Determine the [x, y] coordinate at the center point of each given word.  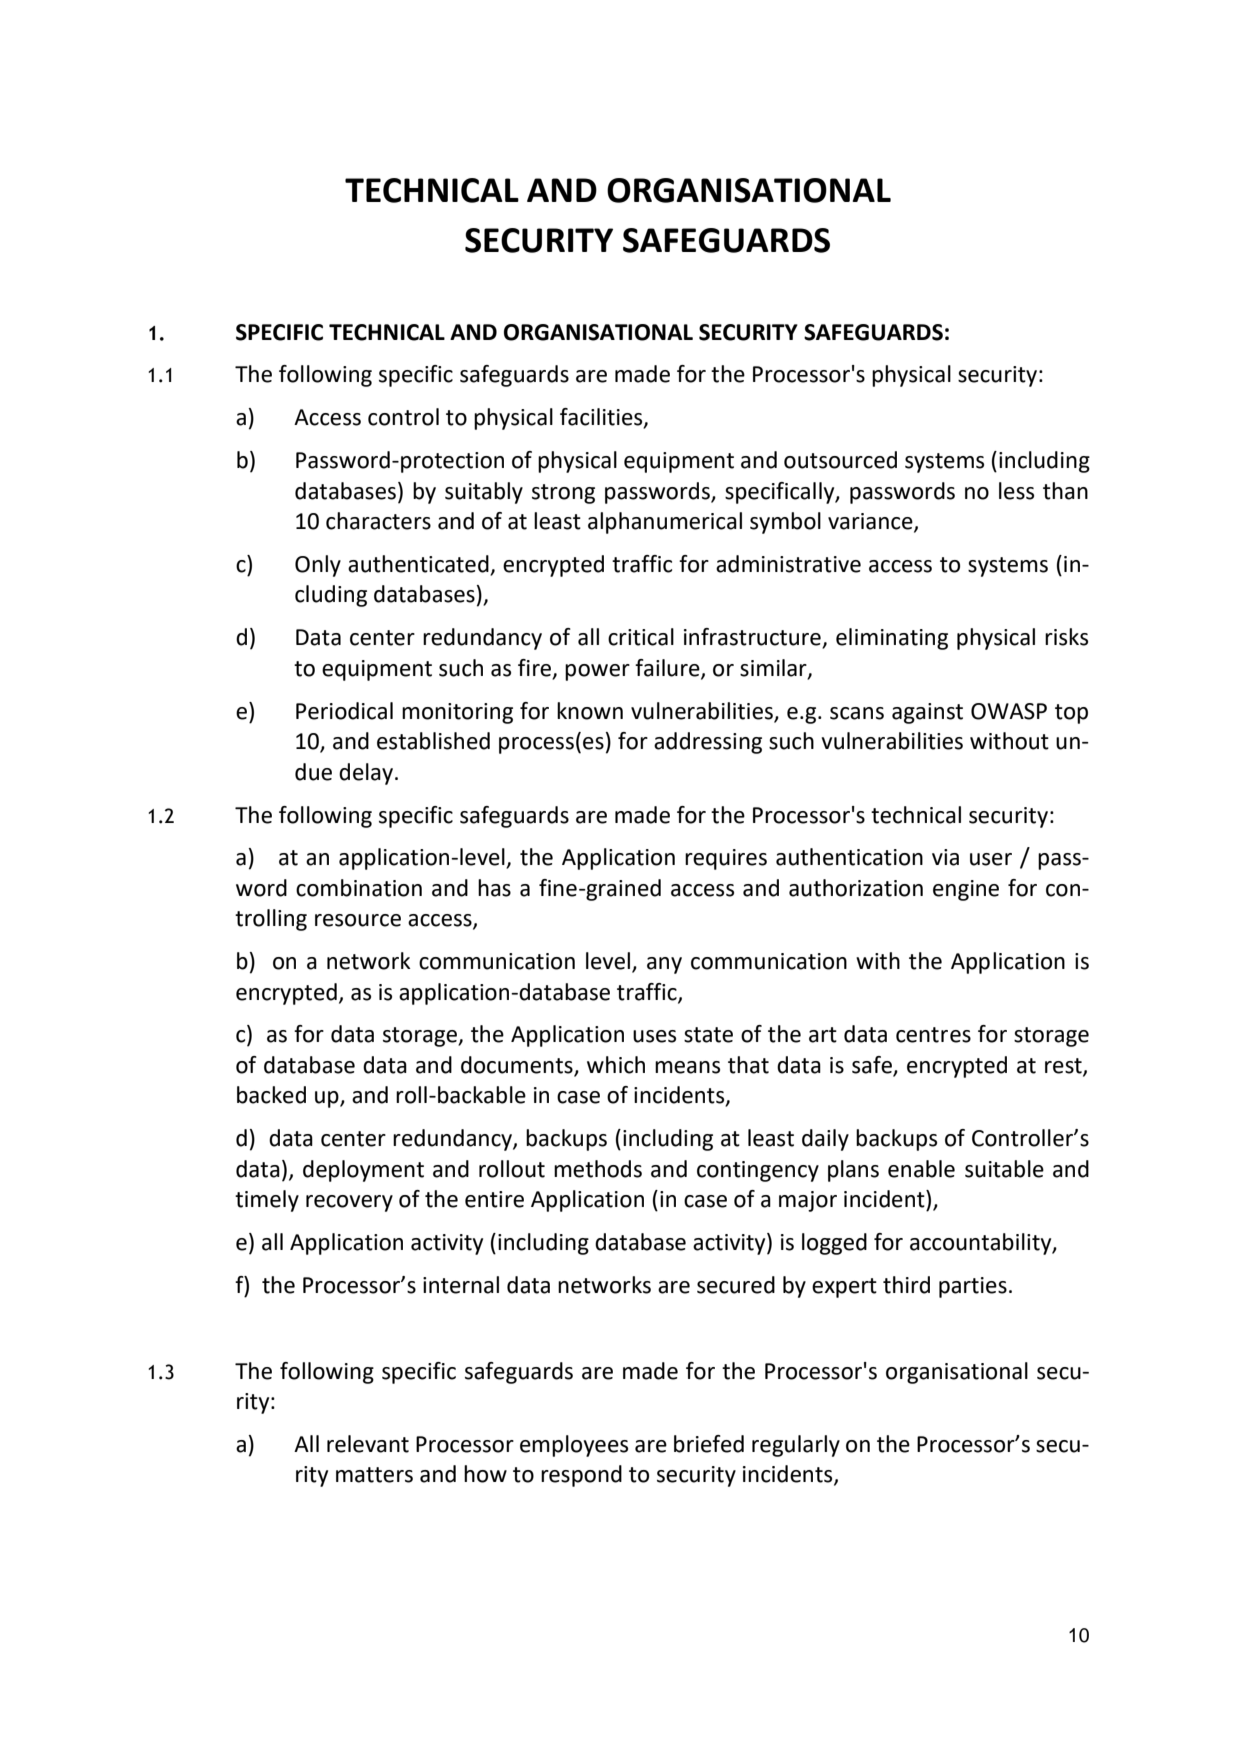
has [494, 888]
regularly [796, 1446]
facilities [602, 418]
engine [966, 890]
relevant [368, 1444]
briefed [709, 1444]
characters [378, 521]
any [664, 965]
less [1016, 491]
